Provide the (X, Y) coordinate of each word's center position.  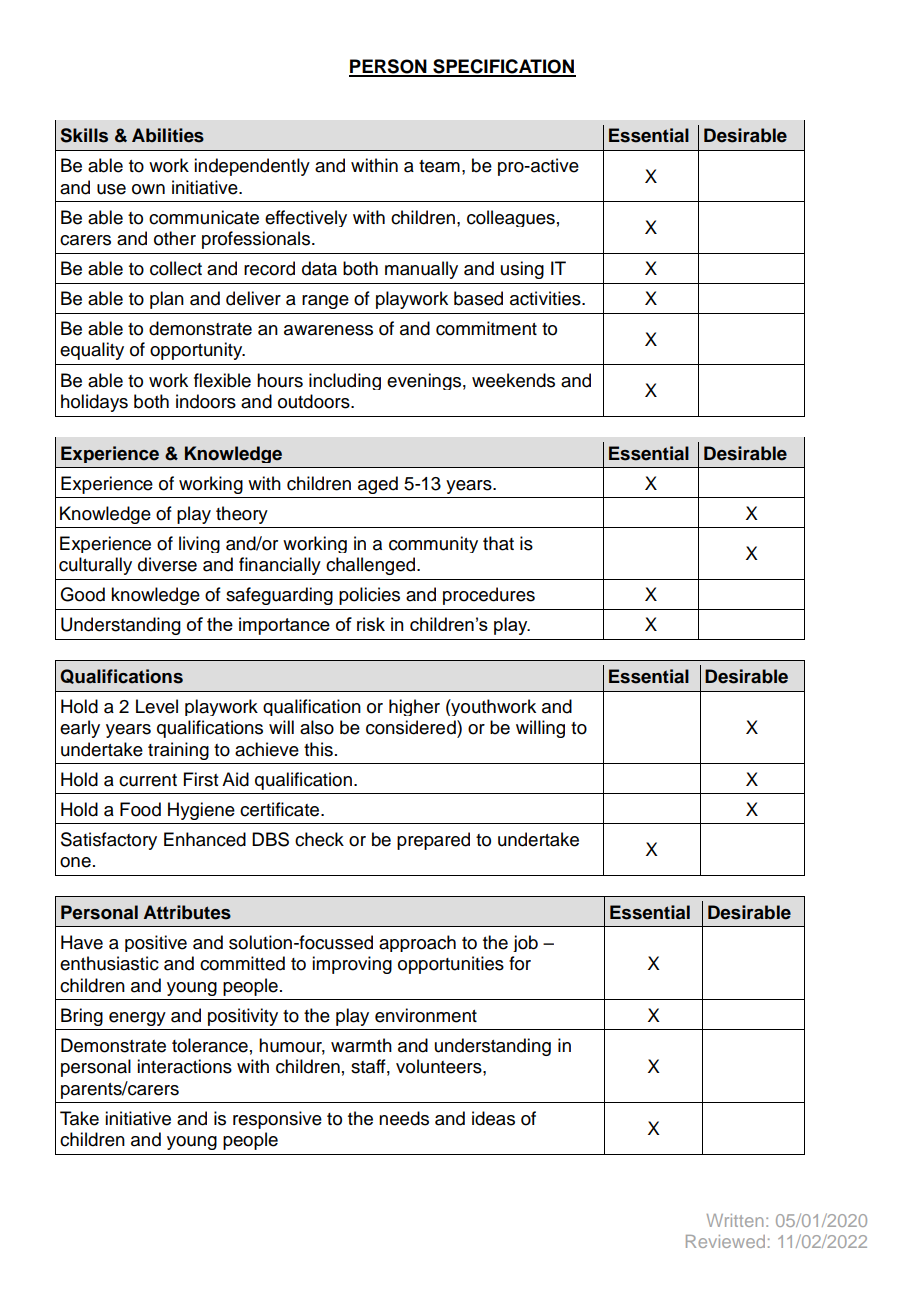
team (439, 166)
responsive (277, 1120)
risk (371, 624)
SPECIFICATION (503, 67)
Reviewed (725, 1241)
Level (157, 706)
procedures (489, 596)
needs (404, 1118)
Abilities (168, 135)
